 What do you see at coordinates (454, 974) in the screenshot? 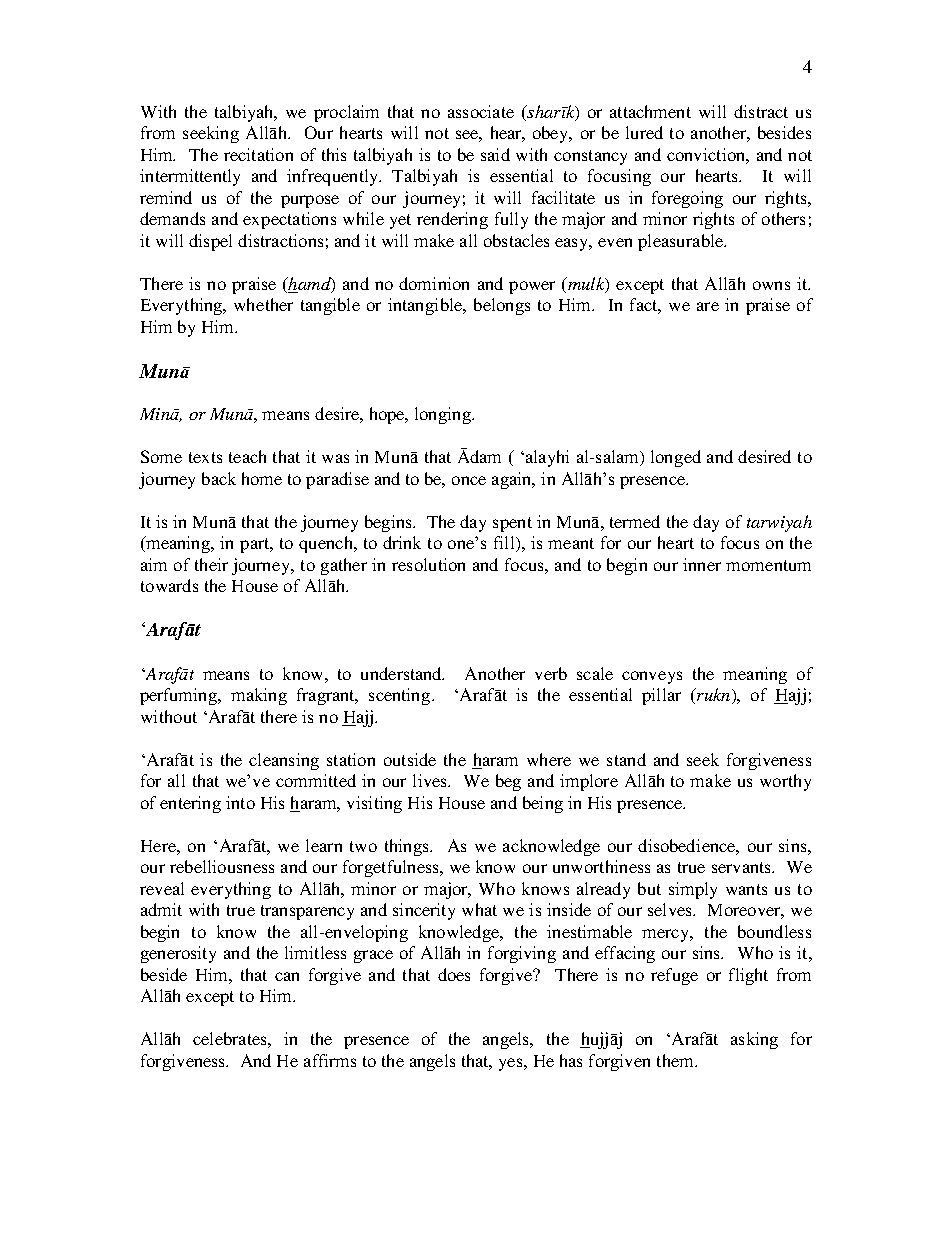
I see `does` at bounding box center [454, 974].
